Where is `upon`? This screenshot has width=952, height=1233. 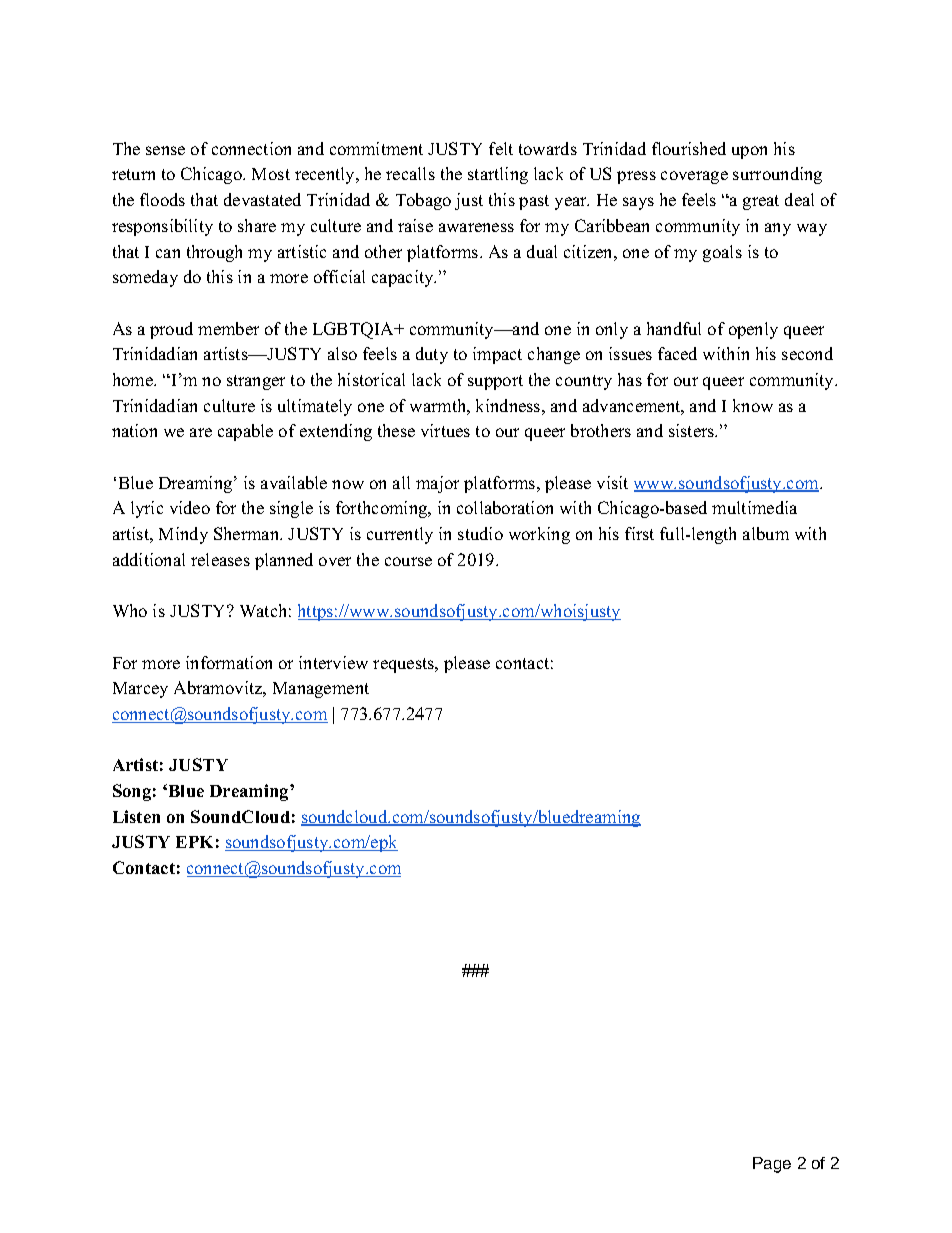
upon is located at coordinates (749, 152).
